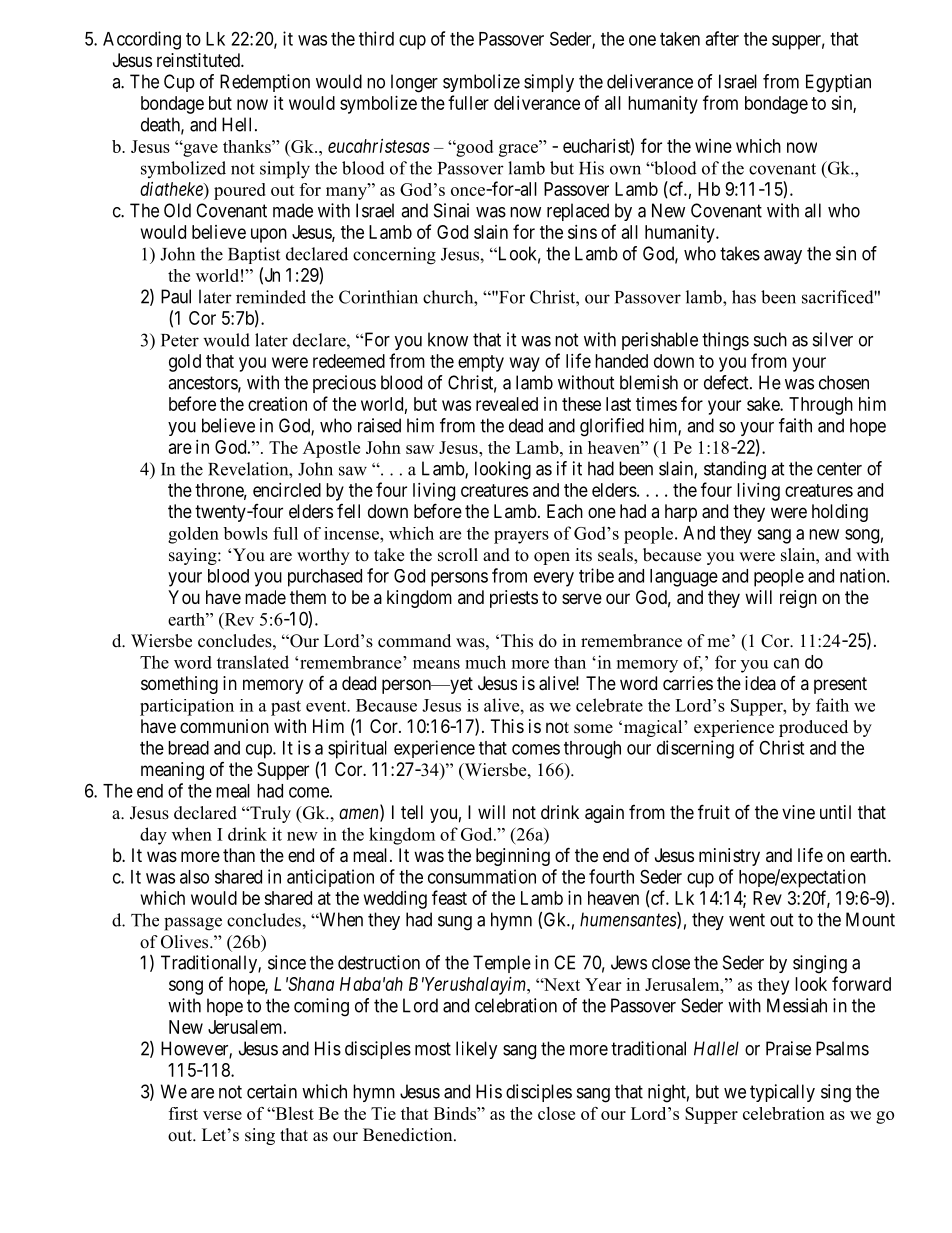 This screenshot has width=952, height=1233. What do you see at coordinates (277, 404) in the screenshot?
I see `creation` at bounding box center [277, 404].
